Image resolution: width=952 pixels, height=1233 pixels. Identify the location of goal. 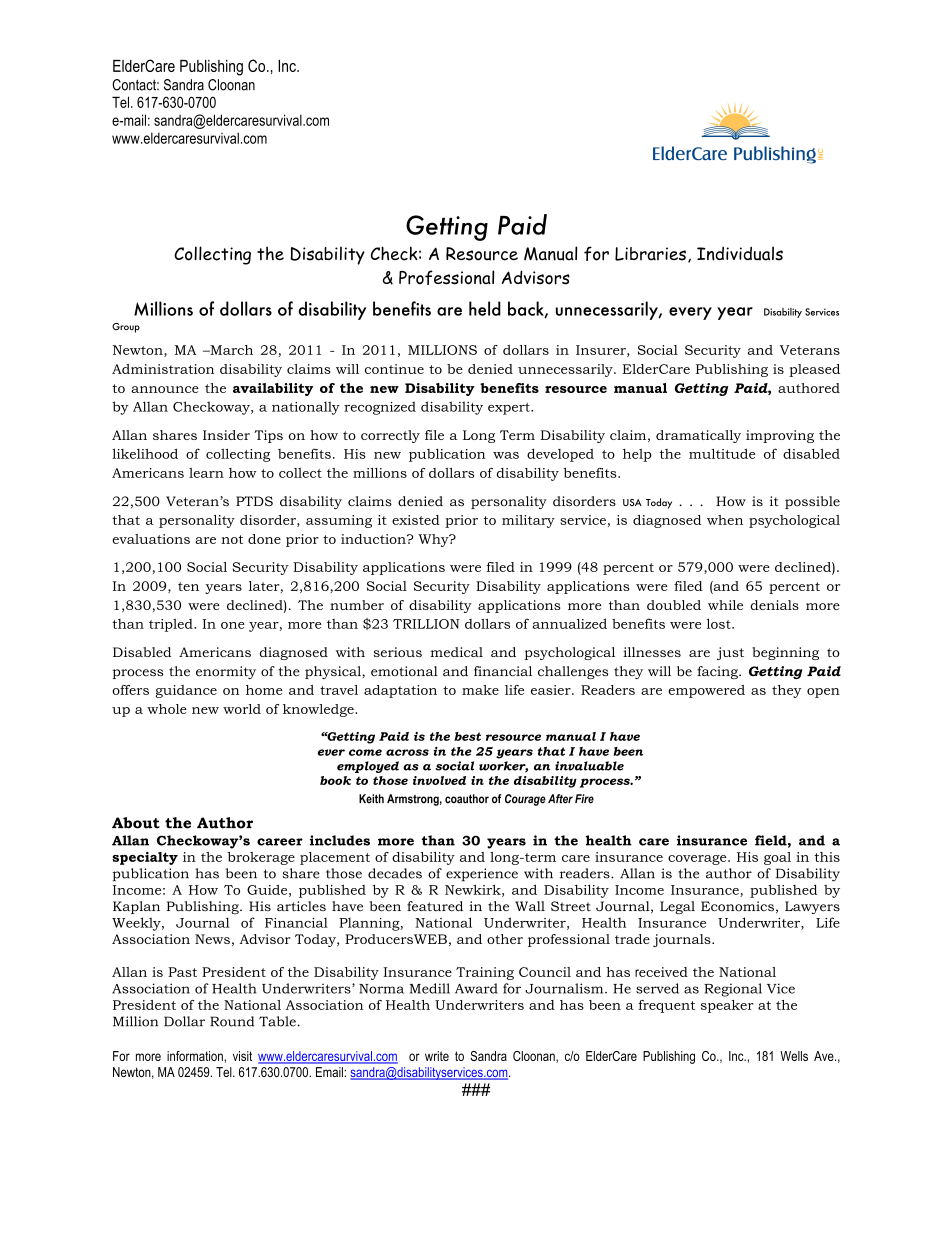
(777, 858).
